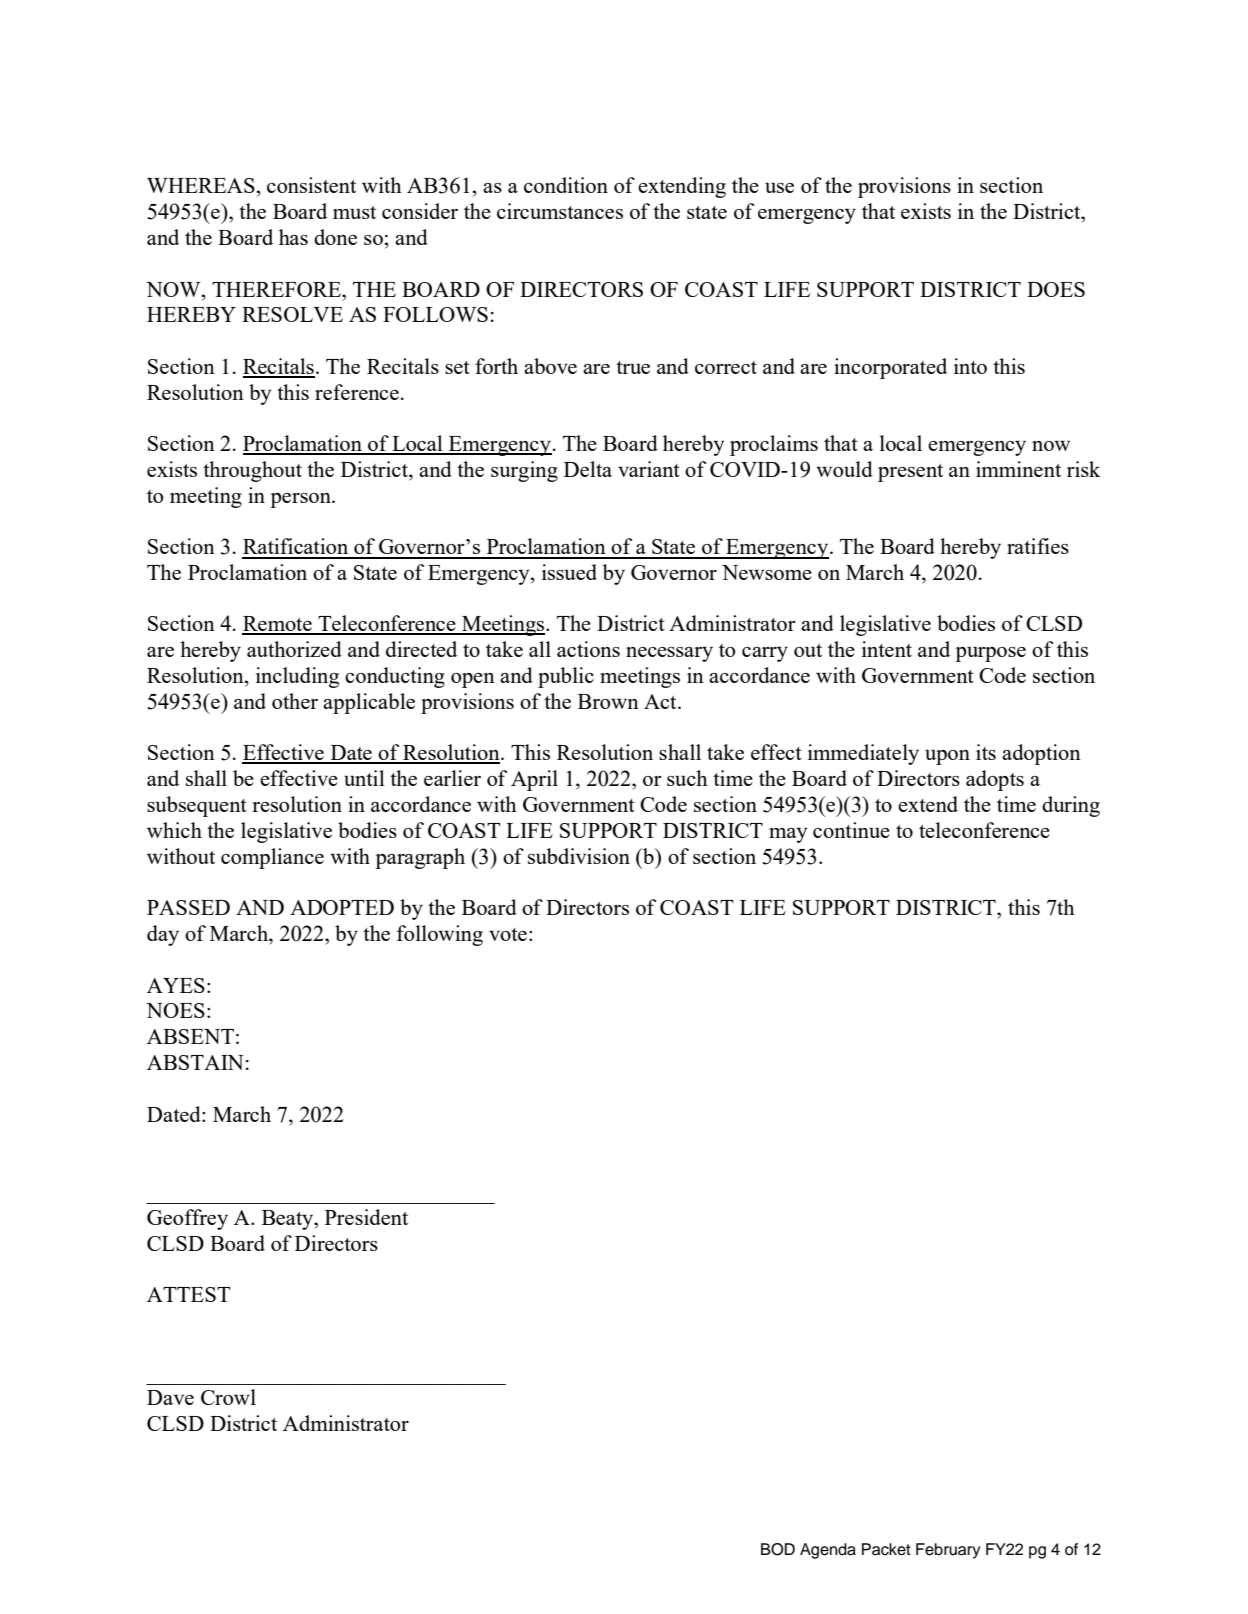 The image size is (1248, 1614). What do you see at coordinates (560, 211) in the screenshot?
I see `circumstances` at bounding box center [560, 211].
